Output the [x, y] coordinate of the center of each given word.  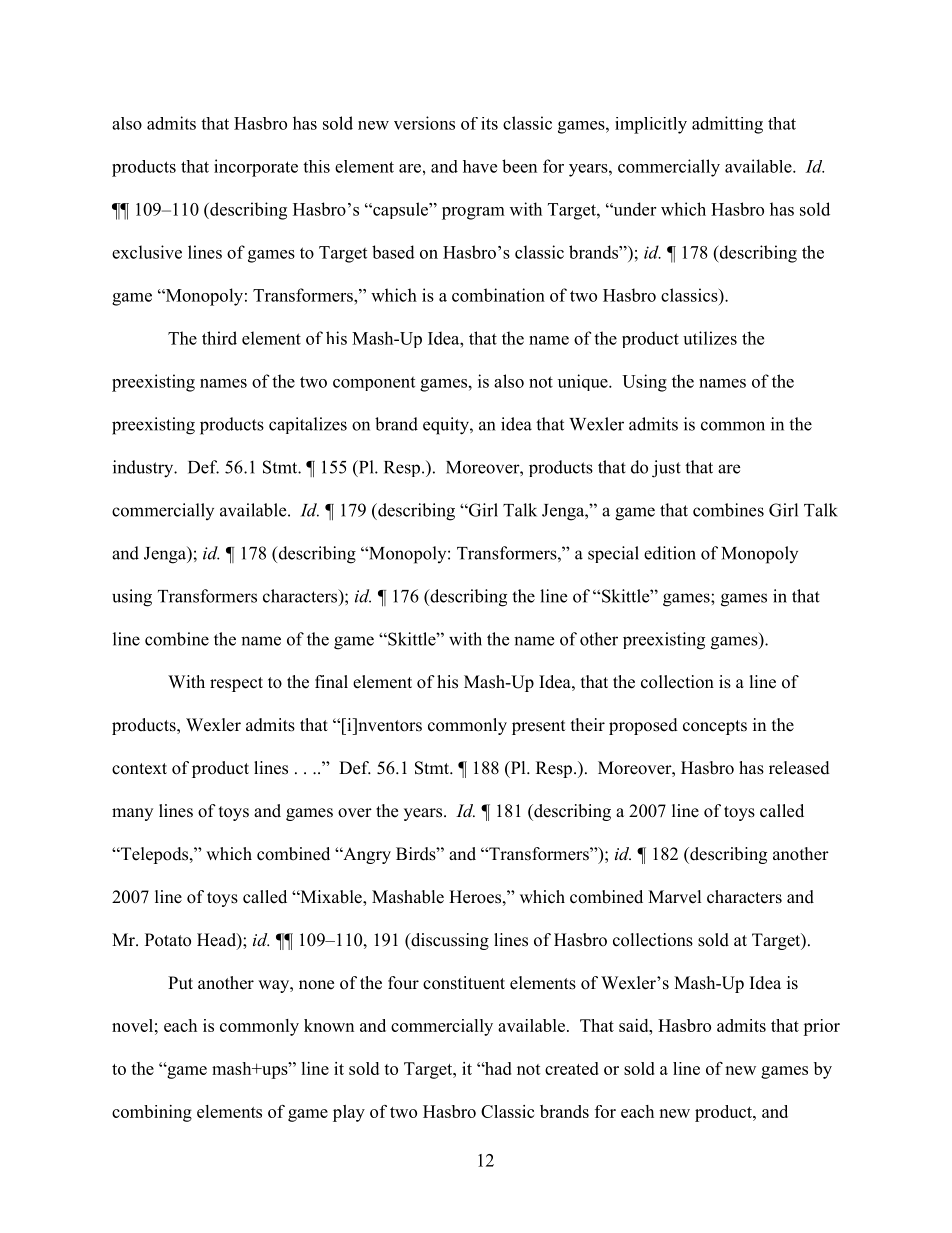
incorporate [256, 168]
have [480, 166]
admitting [727, 125]
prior [821, 1027]
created [572, 1068]
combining [152, 1113]
